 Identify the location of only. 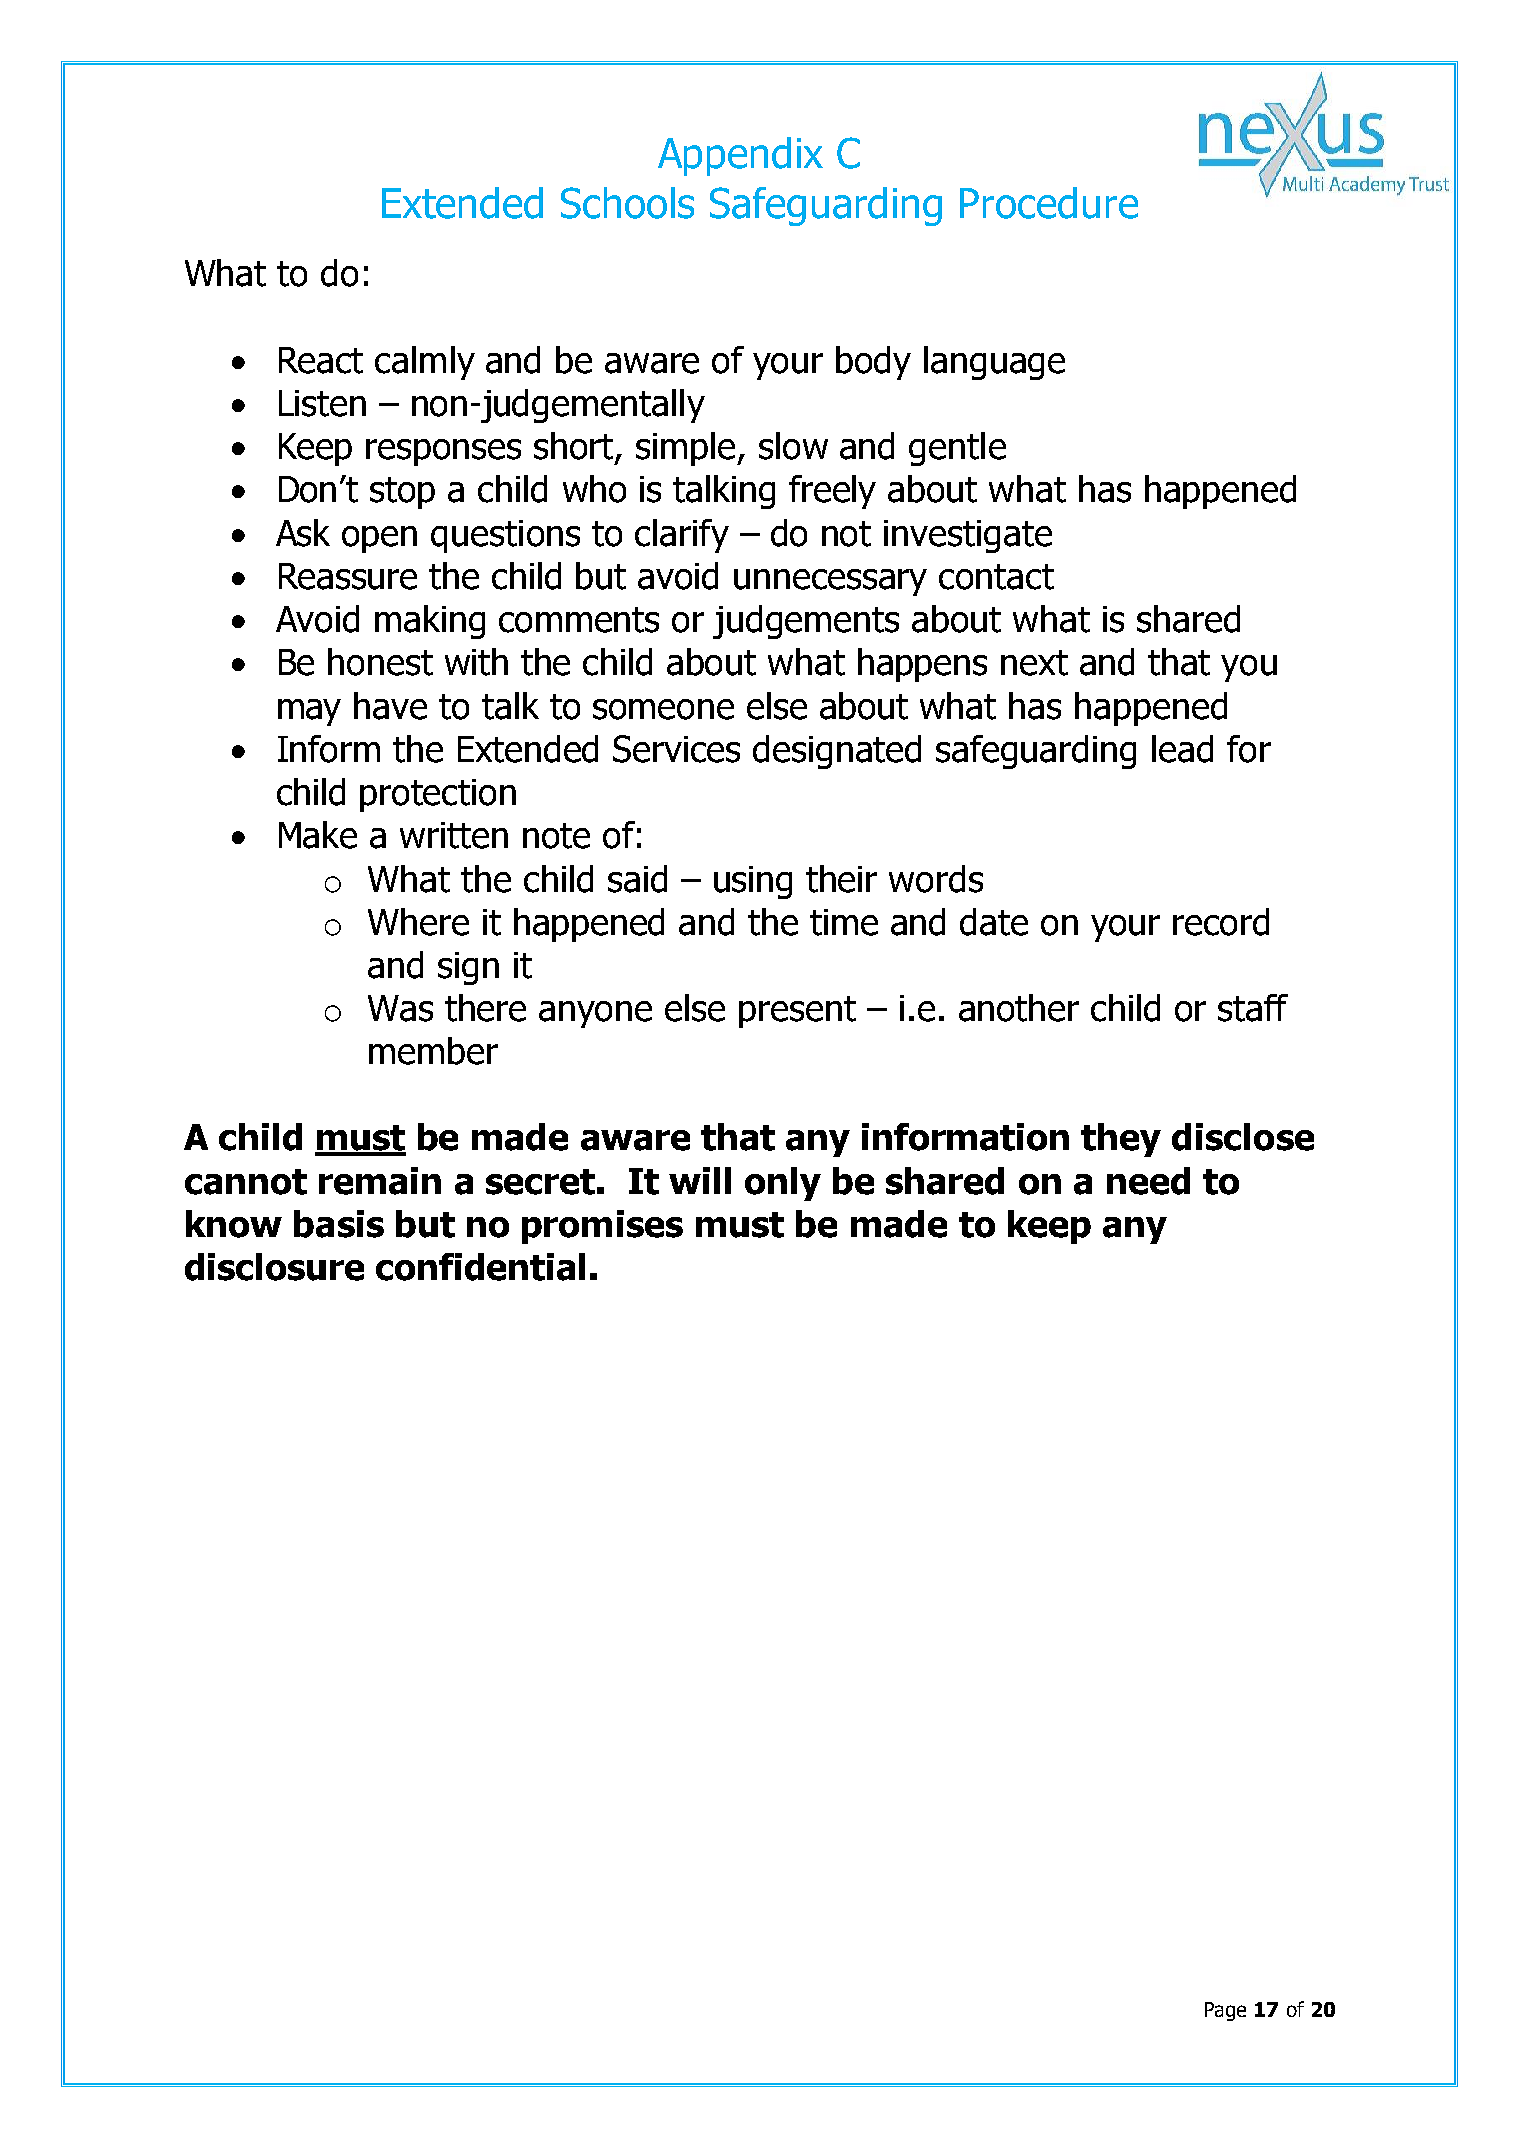
(783, 1184).
